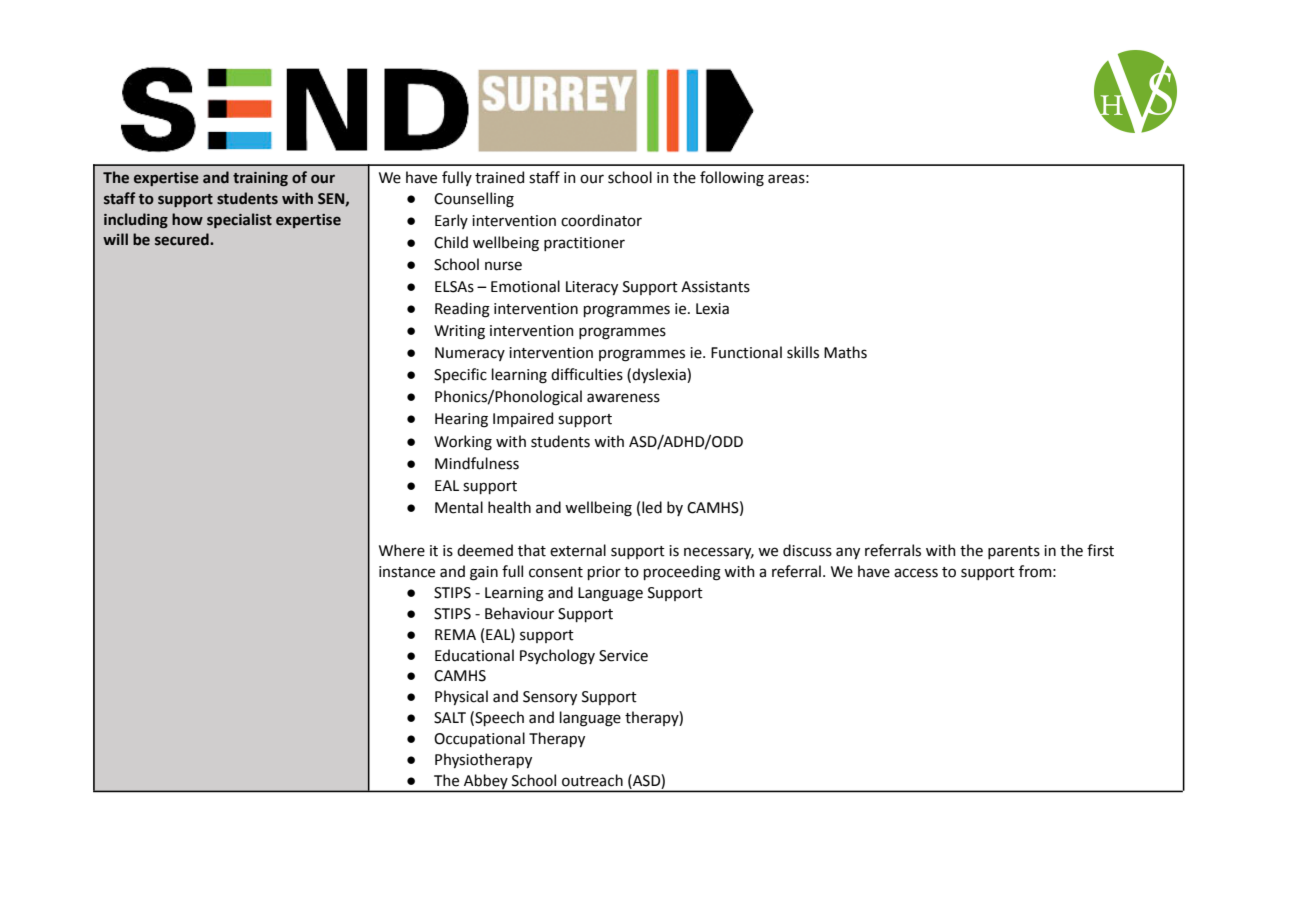 The width and height of the screenshot is (1307, 924). Describe the element at coordinates (916, 573) in the screenshot. I see `access` at that location.
